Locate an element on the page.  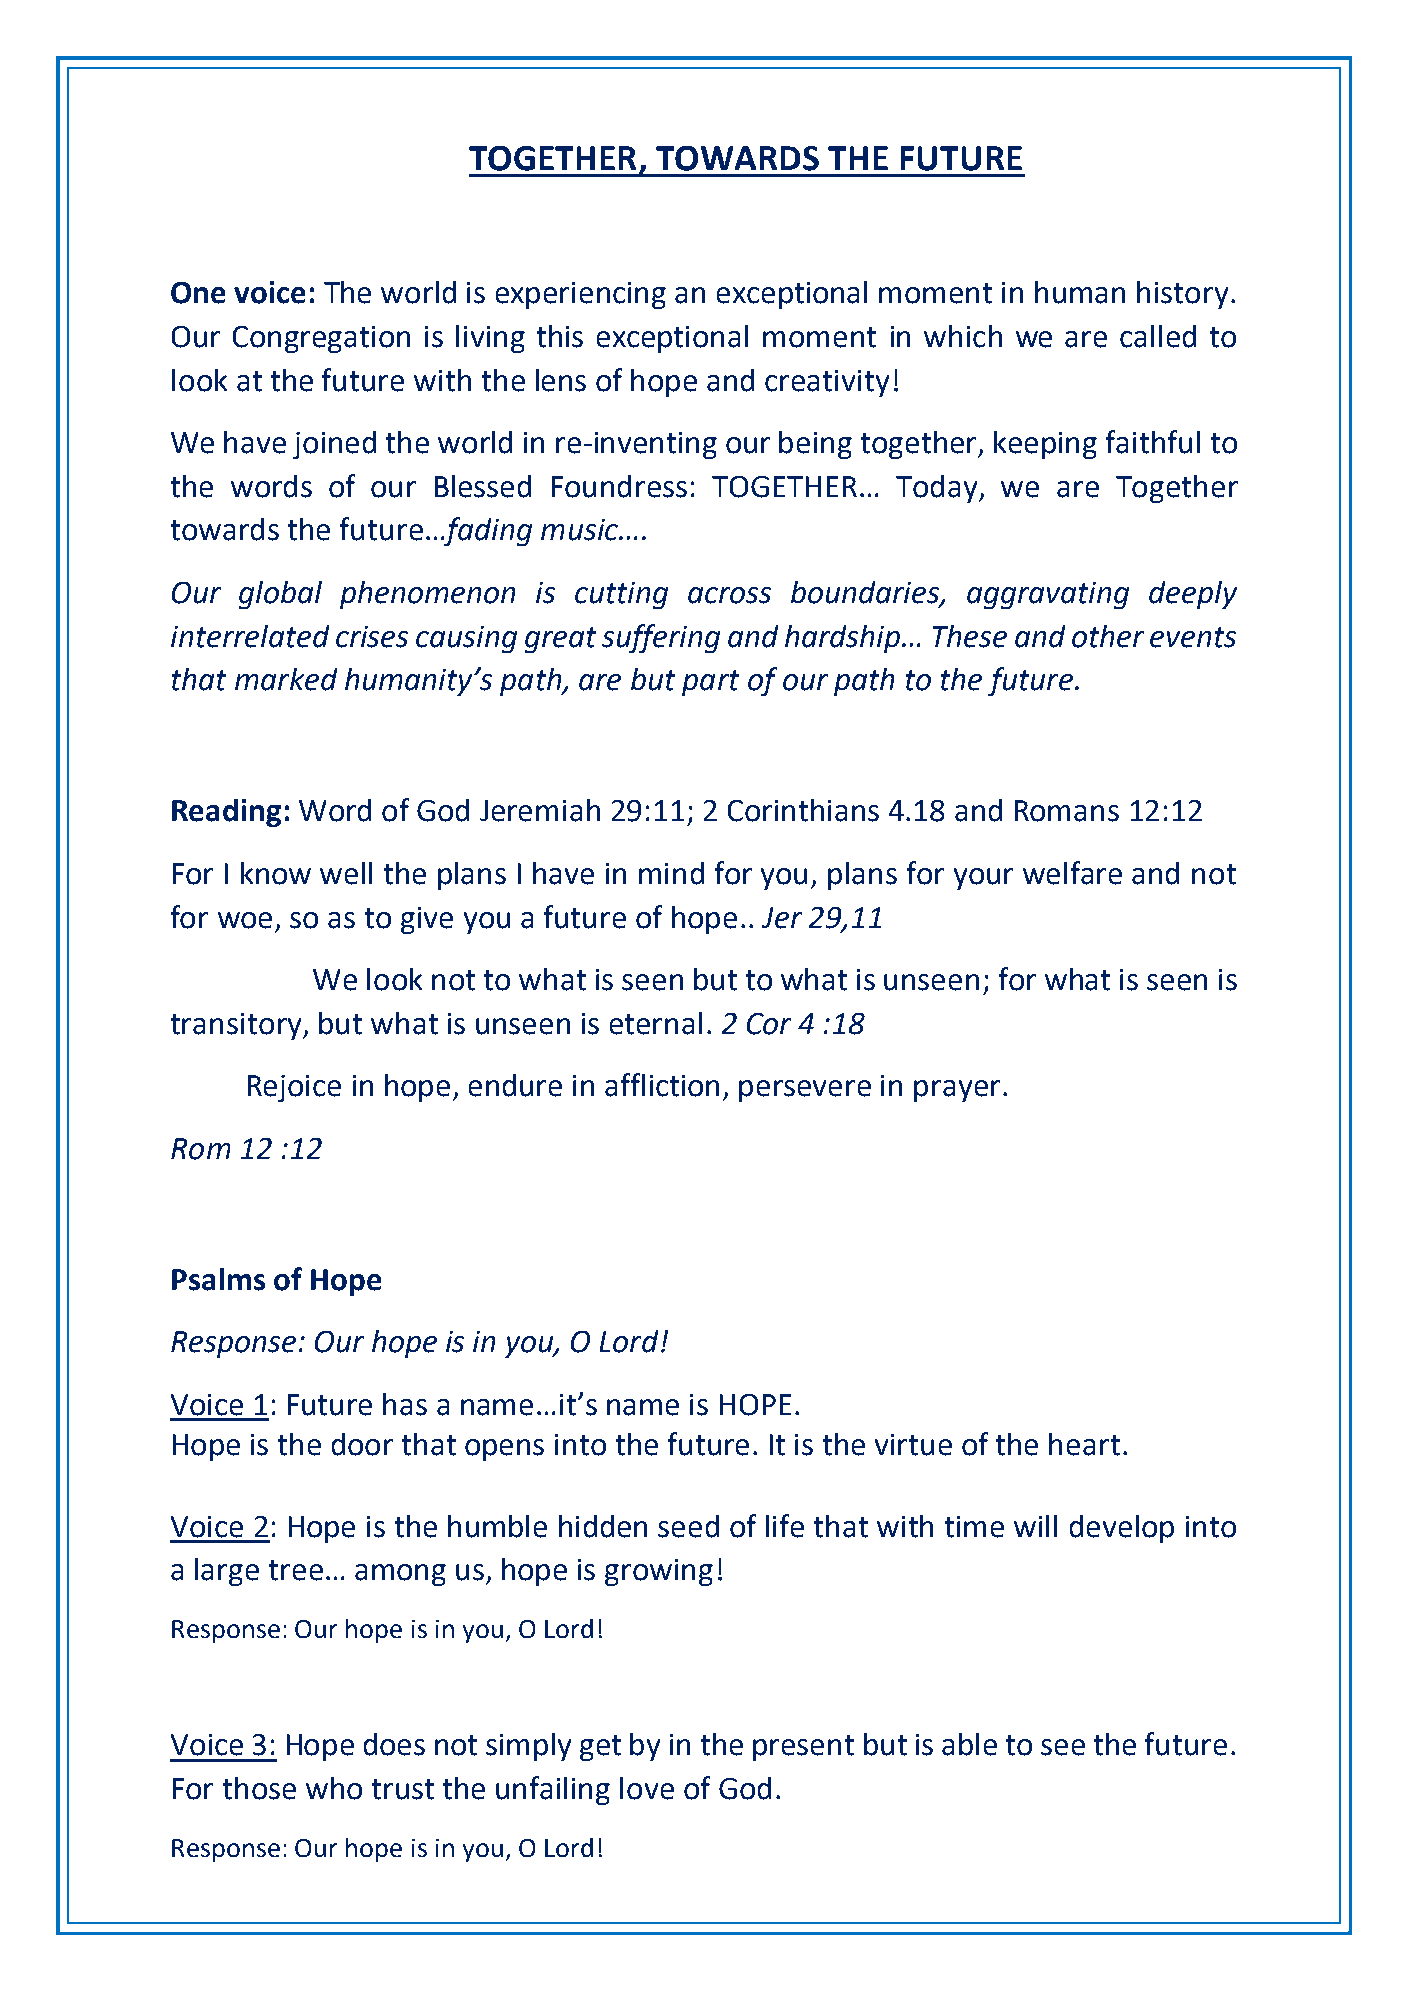
prayer is located at coordinates (957, 1091).
